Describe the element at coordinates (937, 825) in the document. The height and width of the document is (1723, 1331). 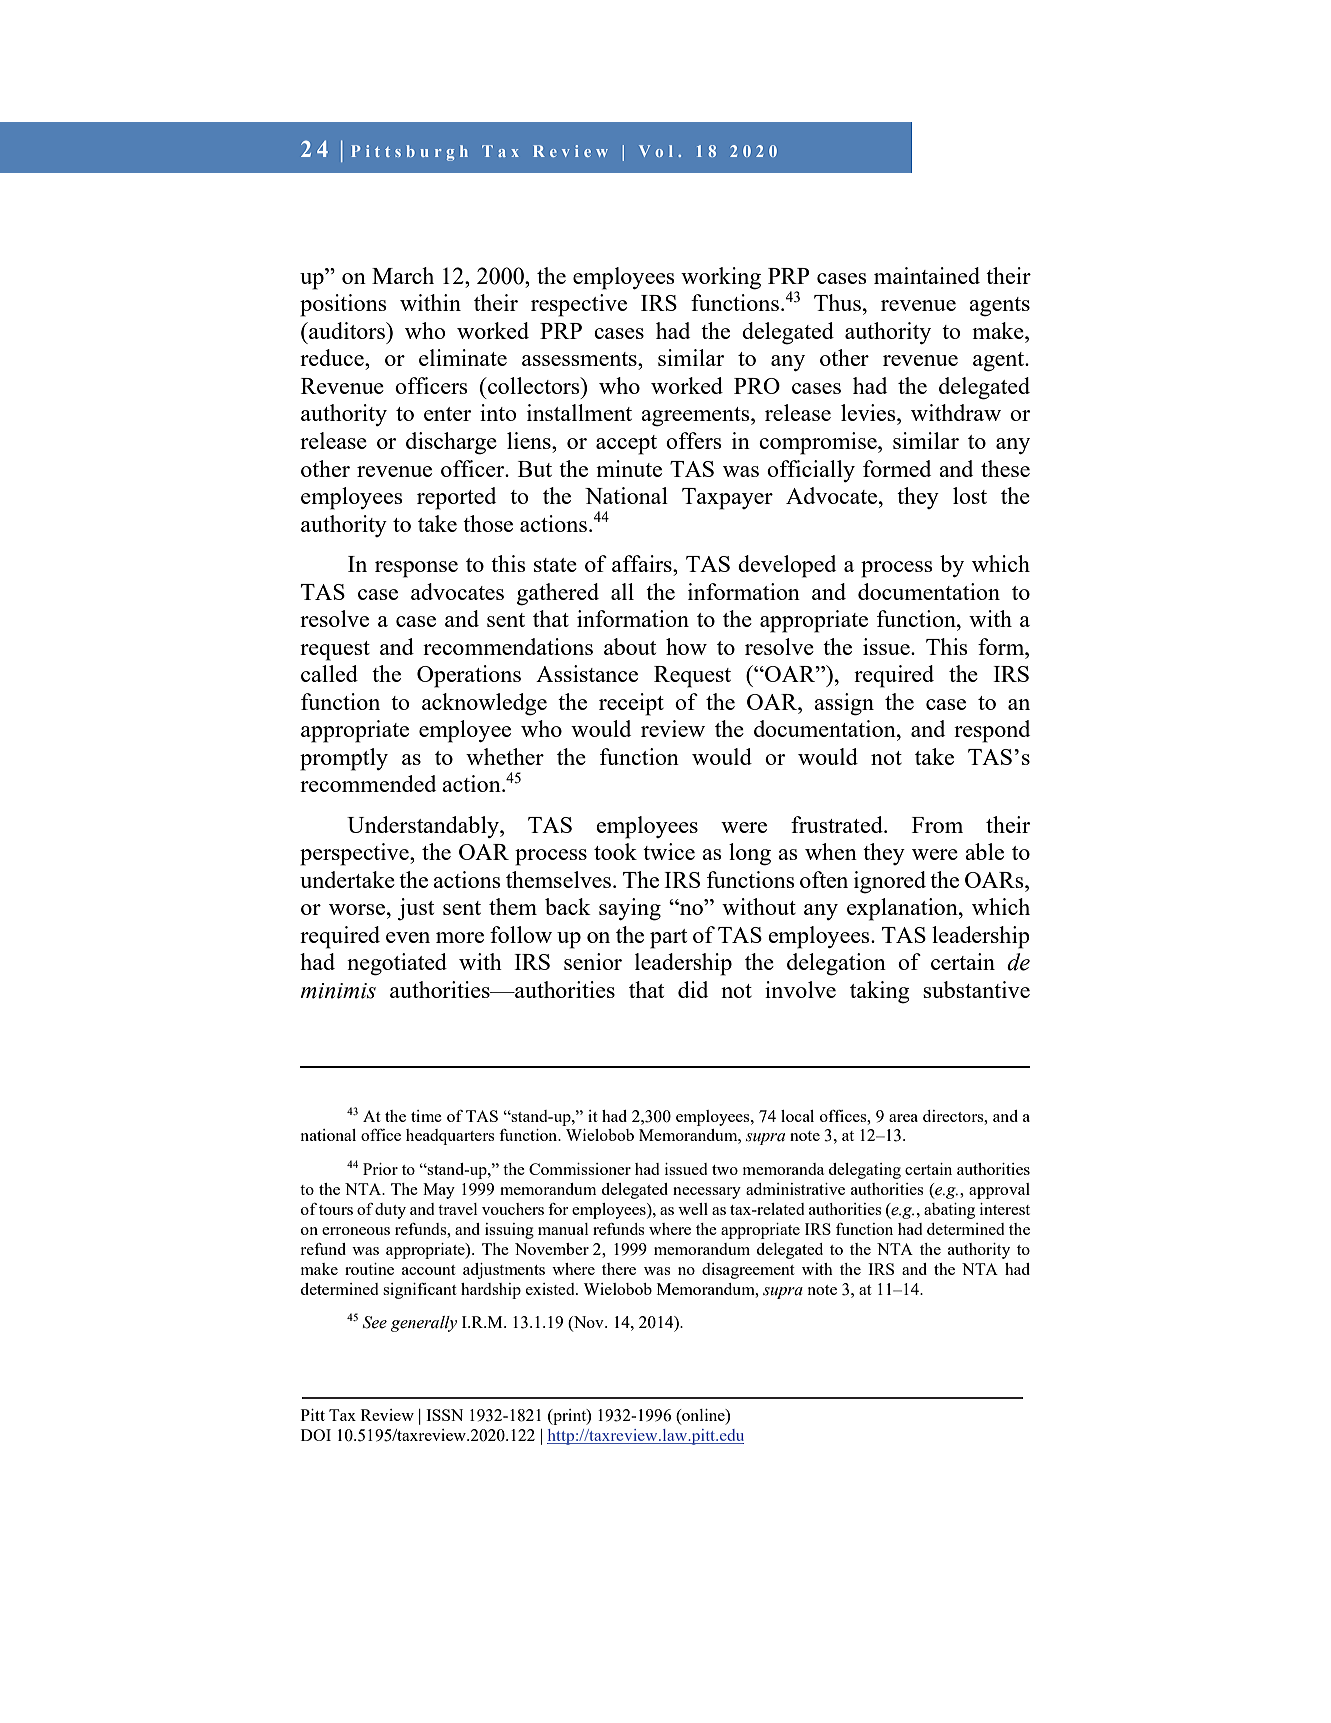
I see `From` at that location.
